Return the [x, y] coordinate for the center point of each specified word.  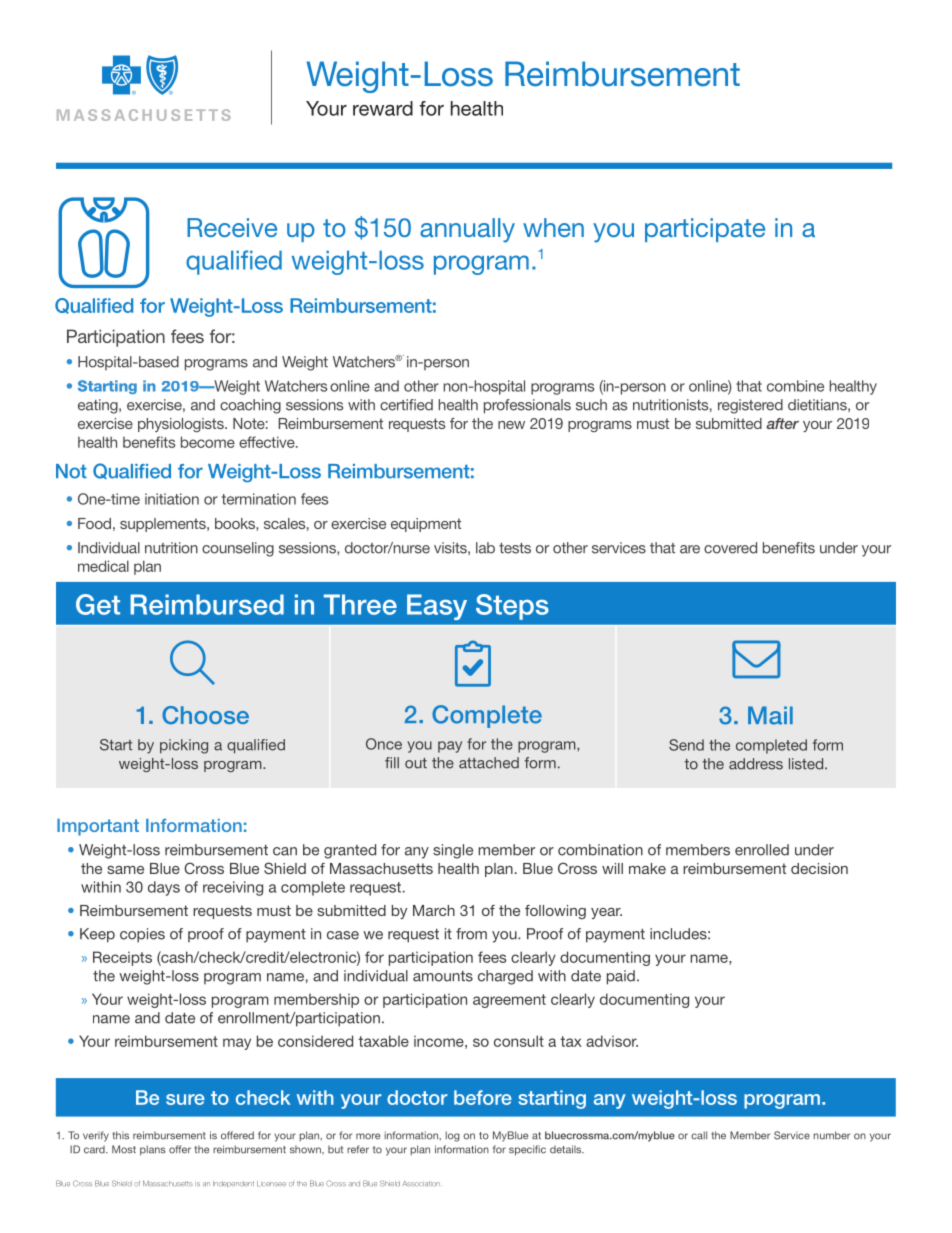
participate [705, 230]
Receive [232, 227]
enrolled [762, 850]
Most [124, 1149]
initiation [172, 499]
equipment [426, 525]
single [453, 851]
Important [98, 827]
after [782, 423]
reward [383, 108]
